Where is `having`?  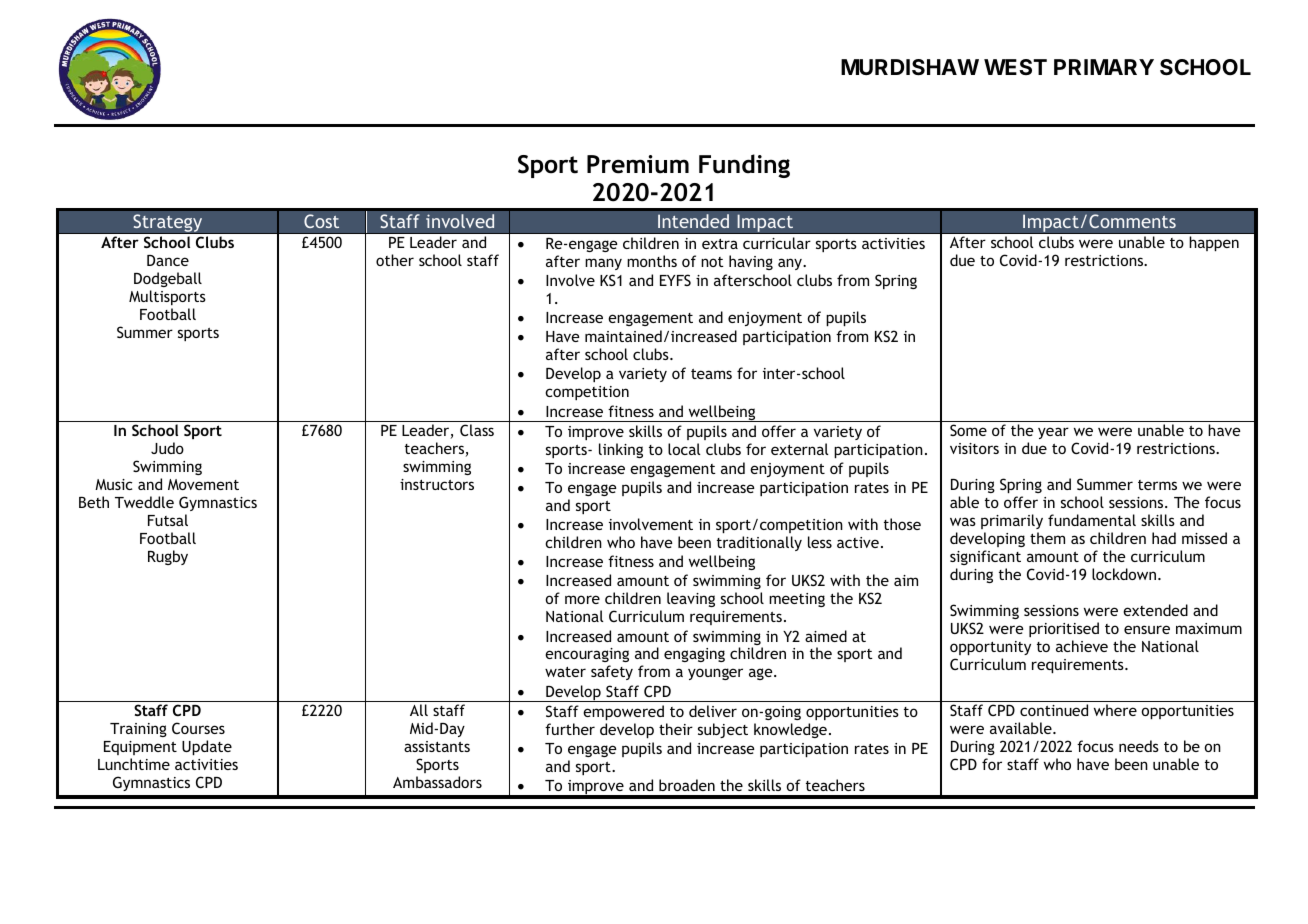 having is located at coordinates (751, 262).
